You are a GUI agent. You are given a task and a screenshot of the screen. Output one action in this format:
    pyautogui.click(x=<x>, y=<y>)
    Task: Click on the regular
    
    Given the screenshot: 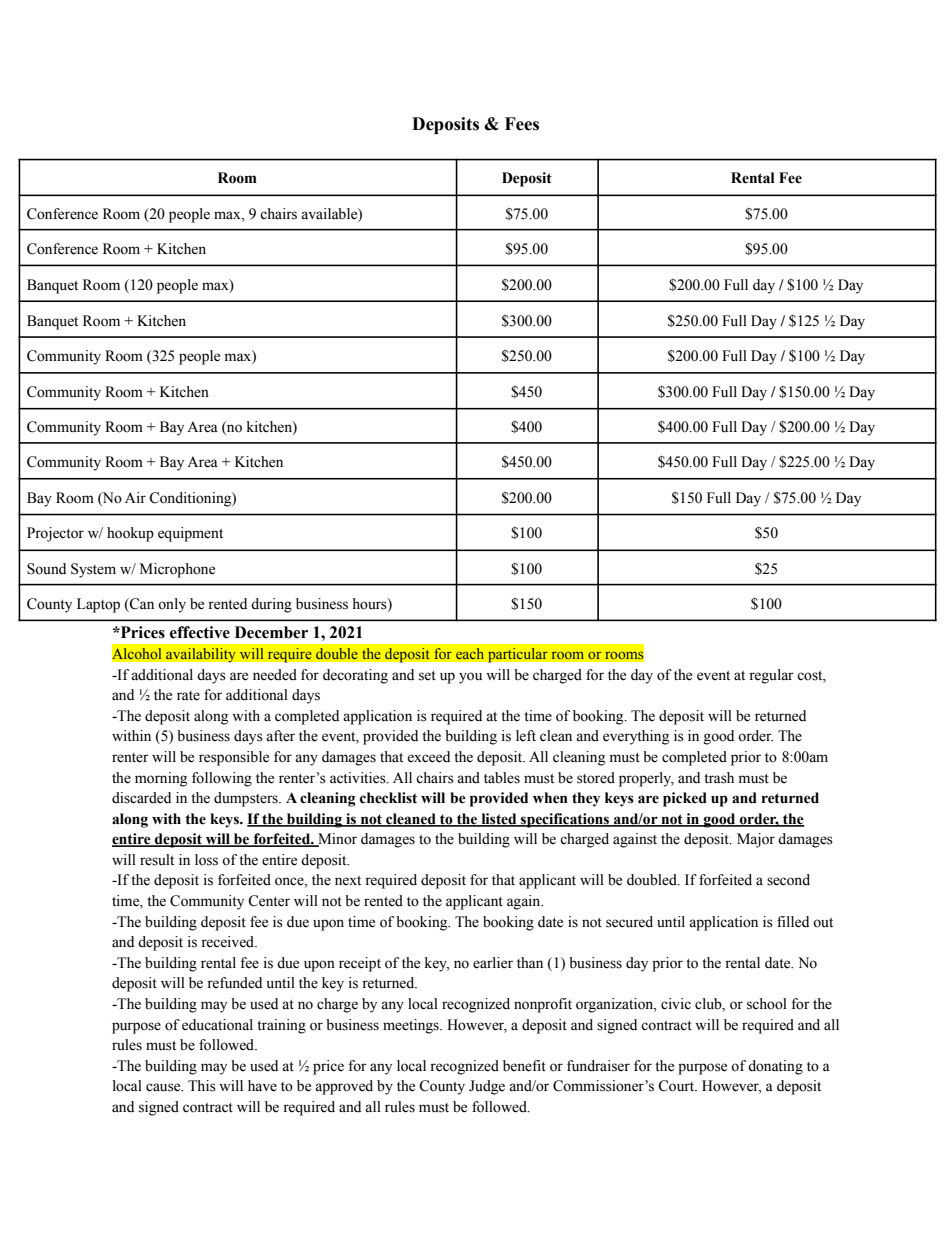 What is the action you would take?
    pyautogui.click(x=771, y=676)
